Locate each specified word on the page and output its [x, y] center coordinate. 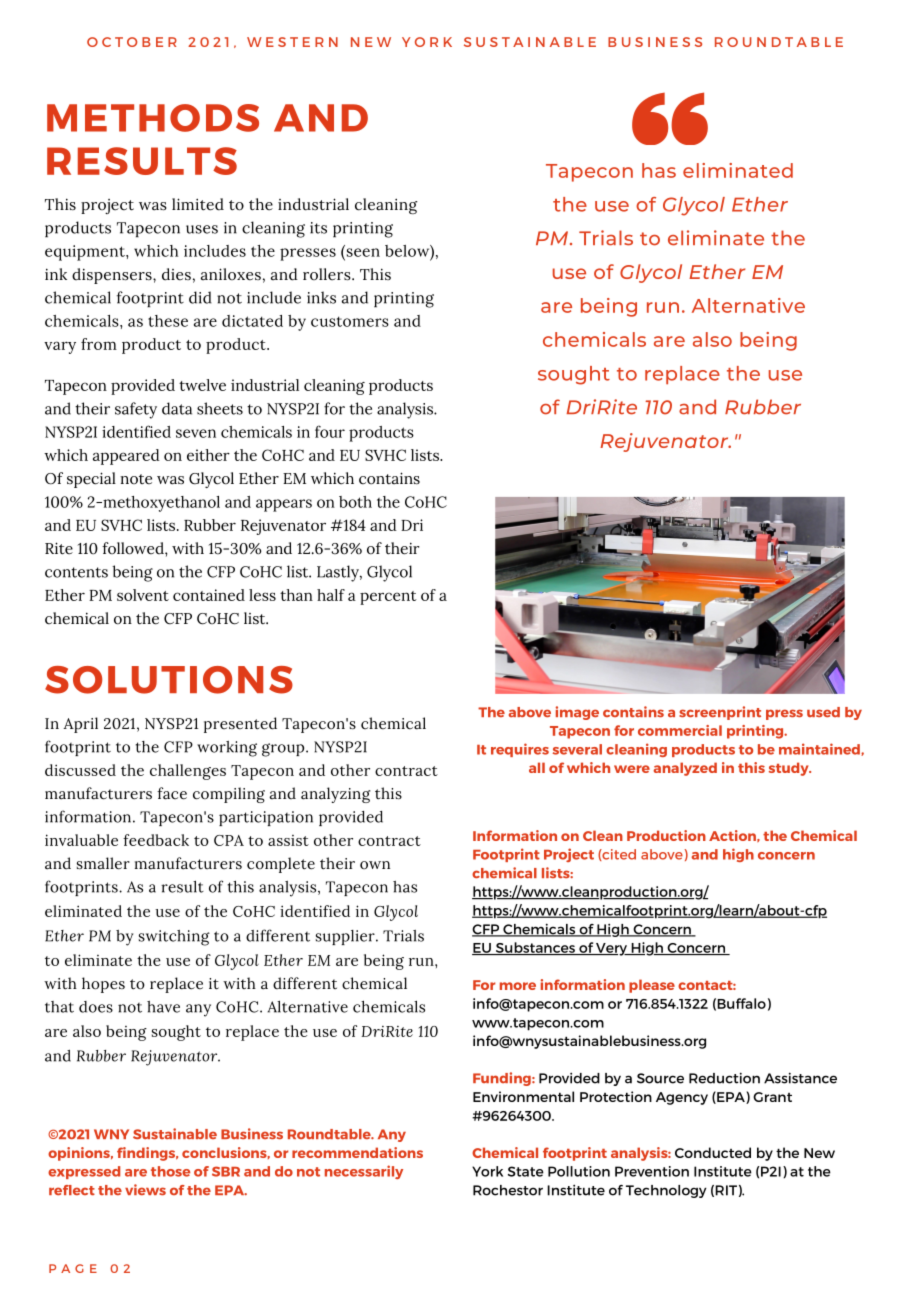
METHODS [153, 118]
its [318, 228]
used [823, 712]
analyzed [685, 769]
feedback [156, 840]
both [355, 502]
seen [362, 251]
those [170, 1171]
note [136, 479]
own [375, 865]
